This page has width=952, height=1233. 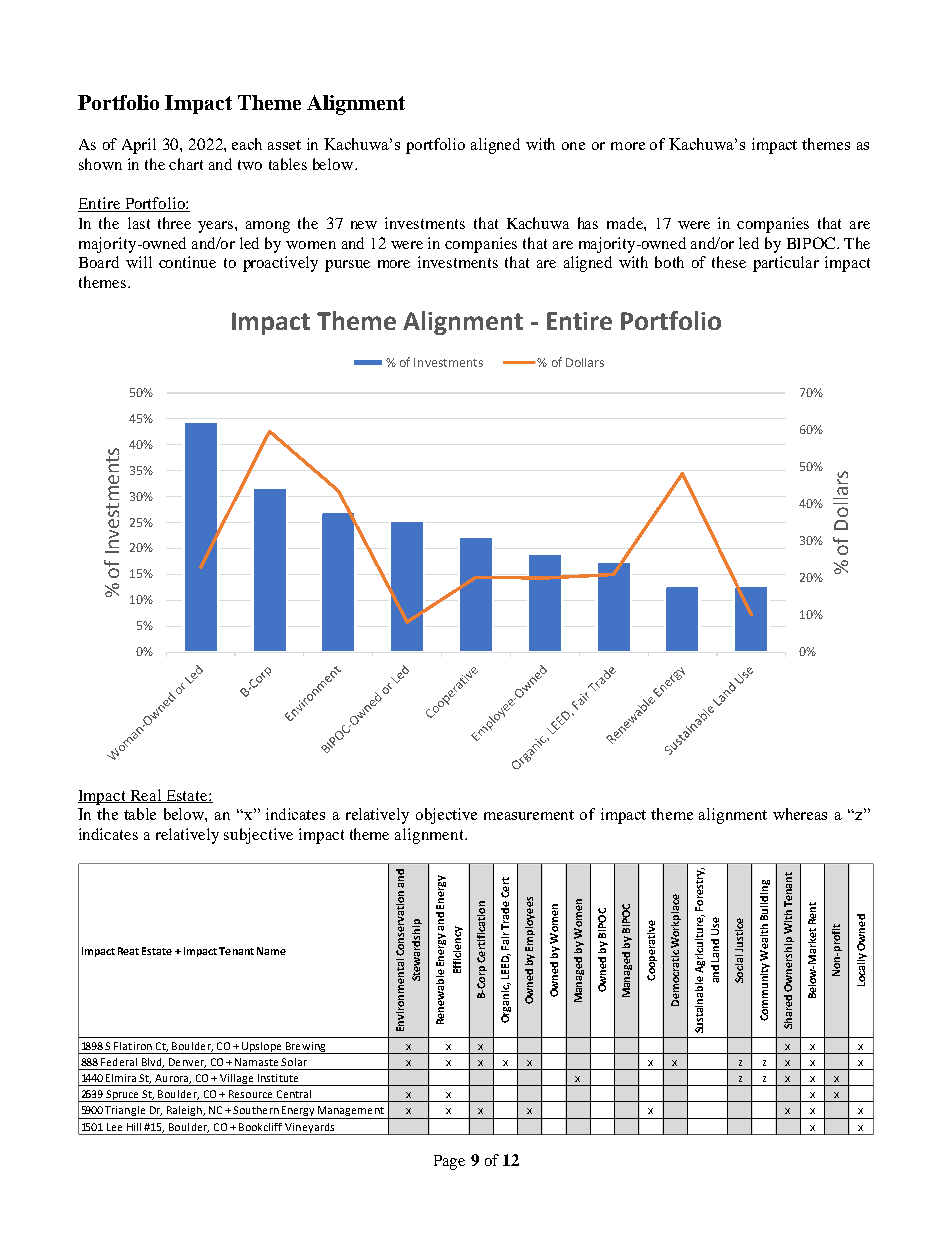 What do you see at coordinates (184, 1112) in the page?
I see `Raleigh` at bounding box center [184, 1112].
